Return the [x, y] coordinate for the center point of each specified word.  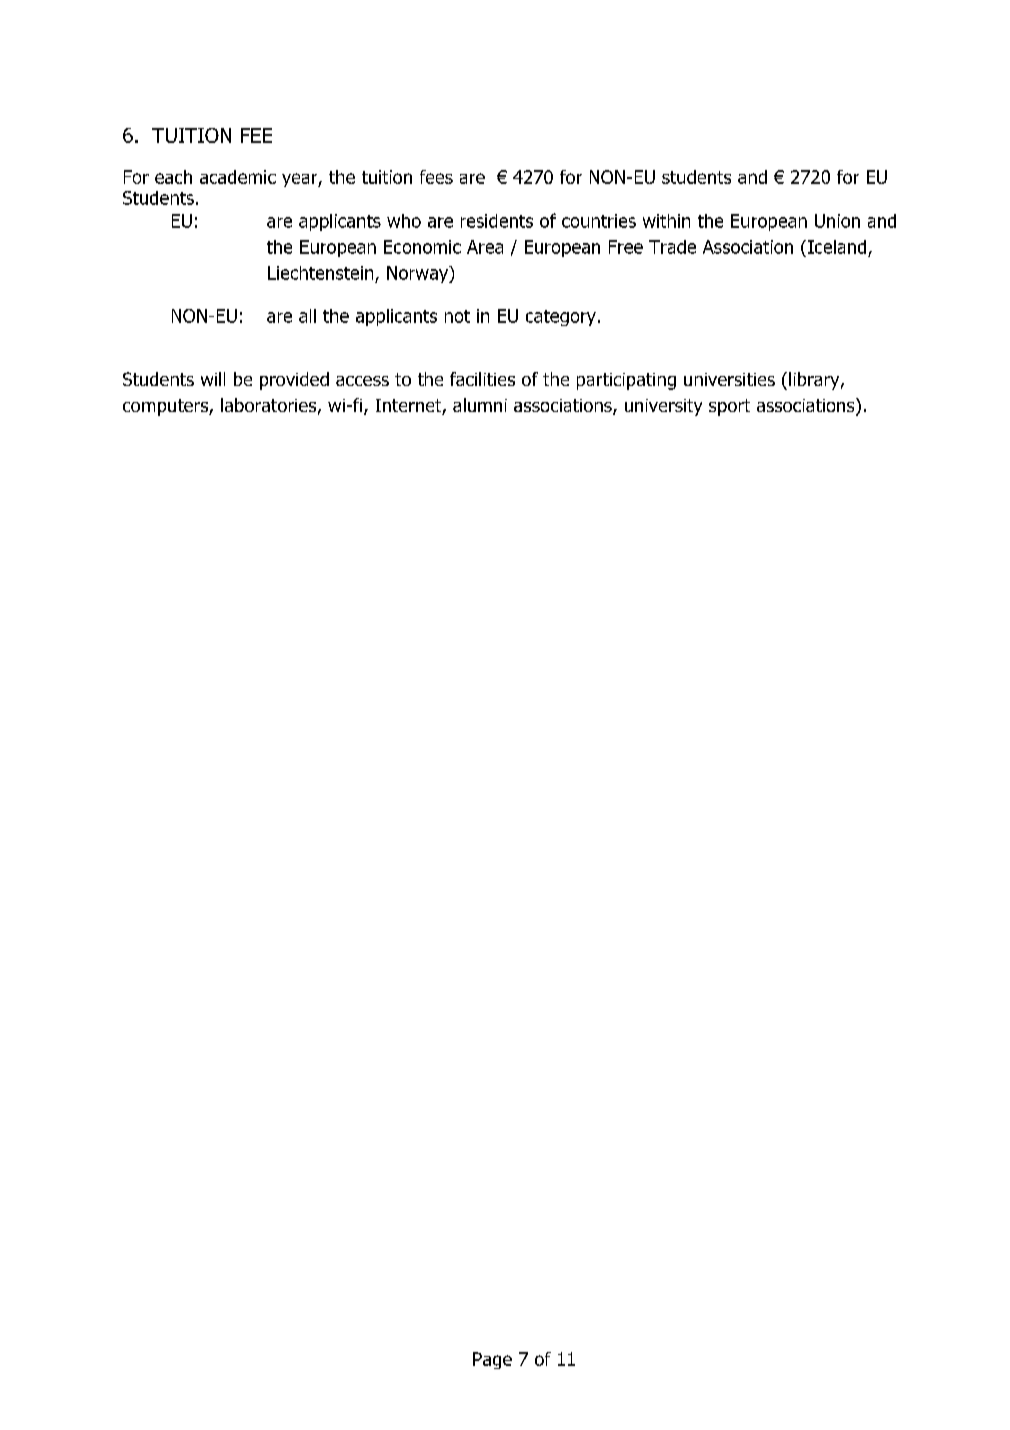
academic [238, 177]
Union [837, 221]
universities [729, 379]
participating [626, 381]
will [213, 379]
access [362, 381]
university [663, 407]
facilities [482, 379]
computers [166, 407]
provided [294, 381]
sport [729, 407]
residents [497, 221]
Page [492, 1360]
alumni [480, 405]
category [561, 318]
